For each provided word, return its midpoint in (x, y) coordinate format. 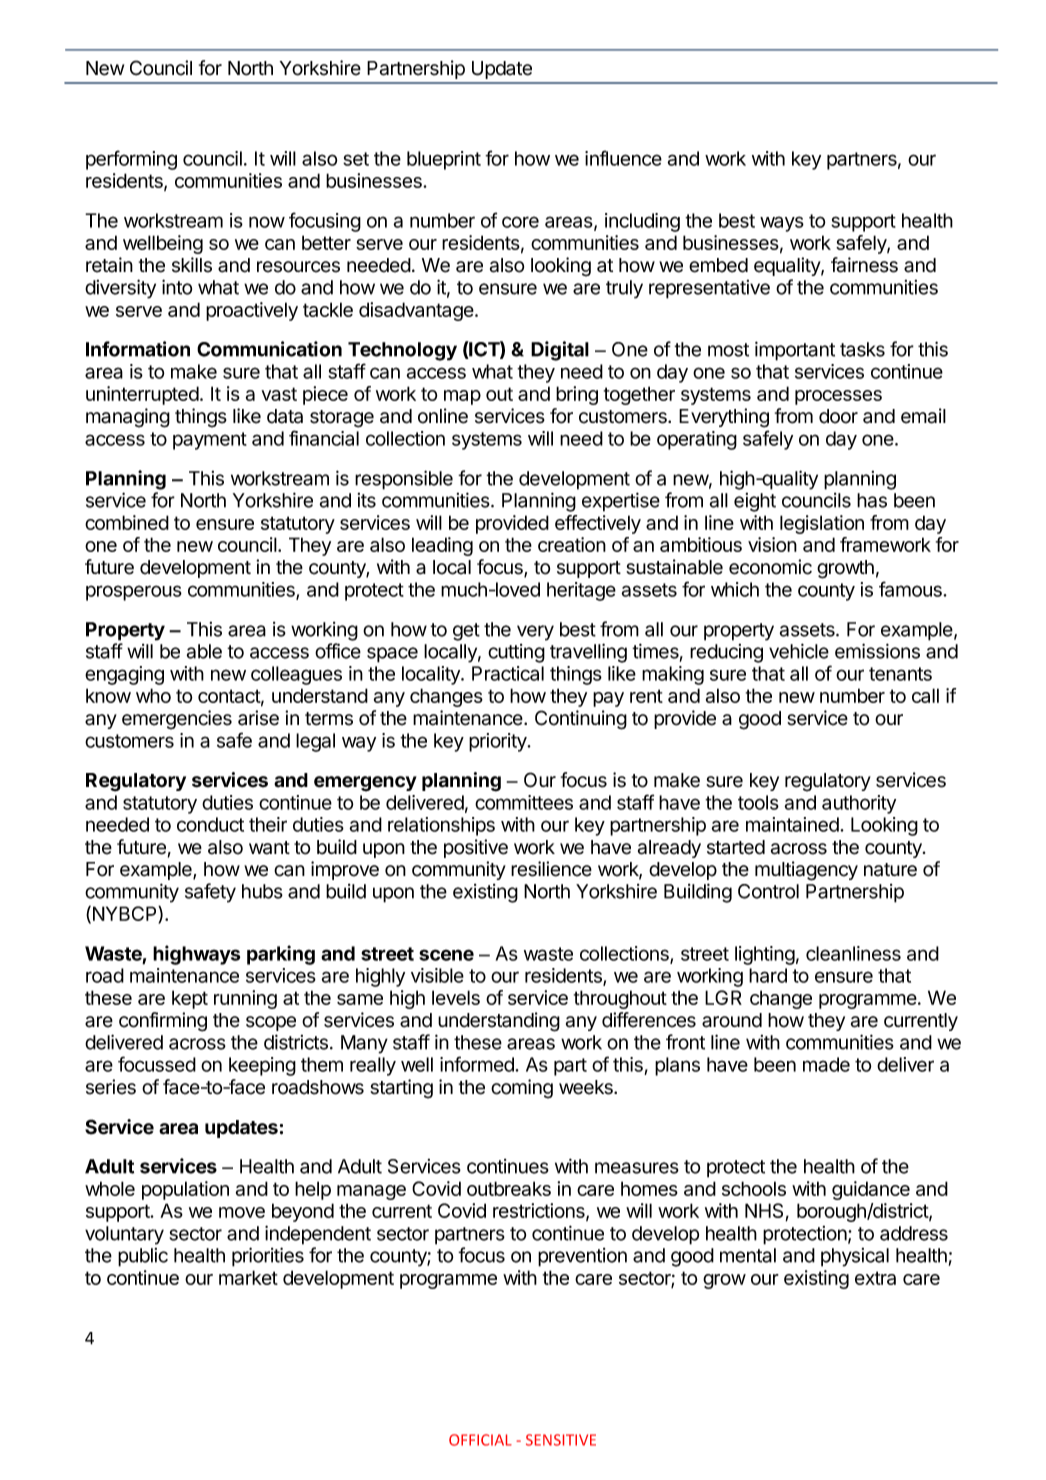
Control (768, 891)
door (838, 416)
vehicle (799, 651)
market (248, 1277)
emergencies (177, 720)
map (462, 397)
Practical (508, 673)
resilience (551, 869)
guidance (871, 1190)
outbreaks (509, 1188)
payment (210, 441)
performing (131, 160)
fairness (864, 265)
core (520, 222)
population (185, 1190)
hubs (262, 891)
